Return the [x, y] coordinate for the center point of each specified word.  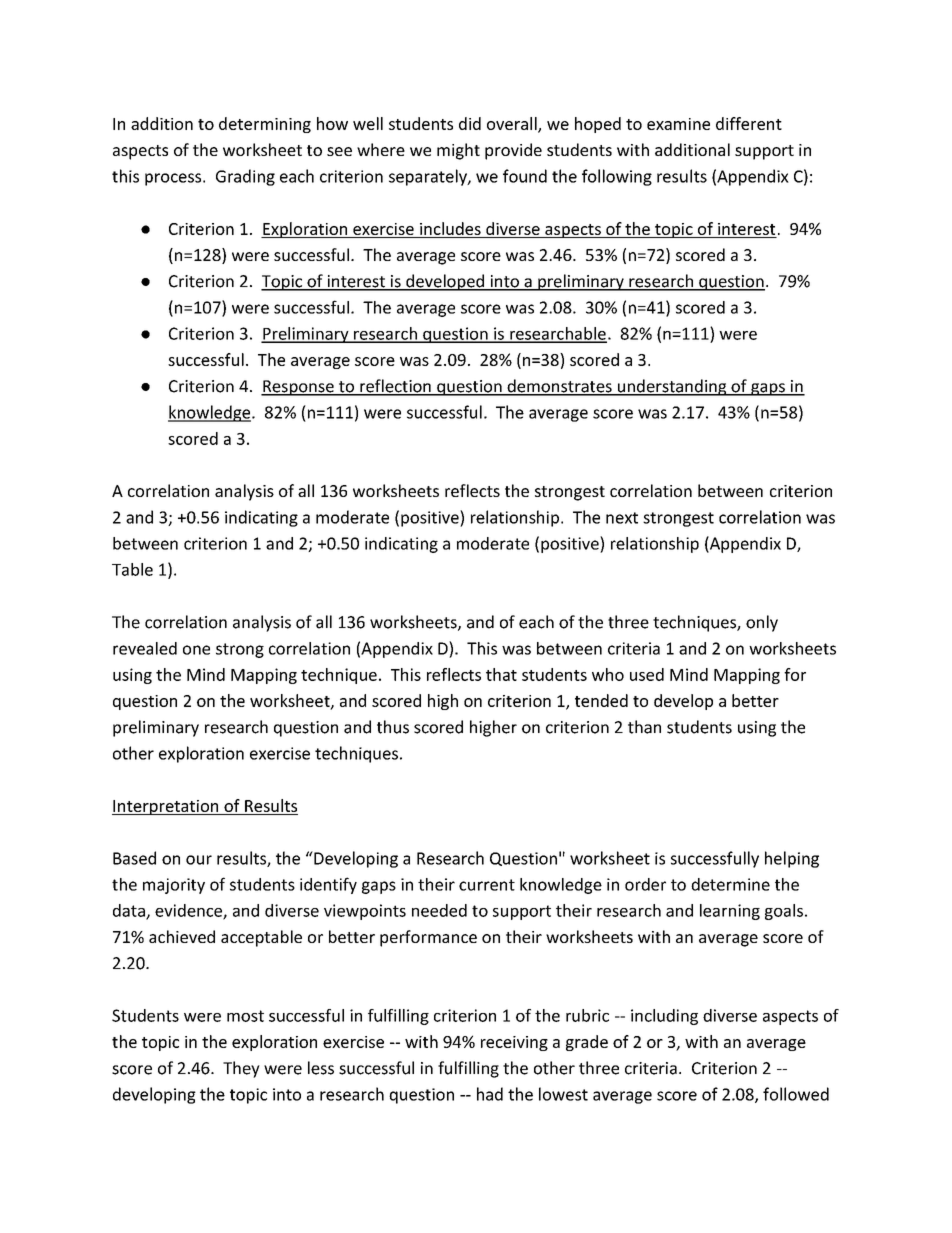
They [241, 1069]
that [501, 674]
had [490, 1094]
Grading [245, 177]
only [762, 623]
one [196, 650]
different [749, 123]
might [458, 151]
